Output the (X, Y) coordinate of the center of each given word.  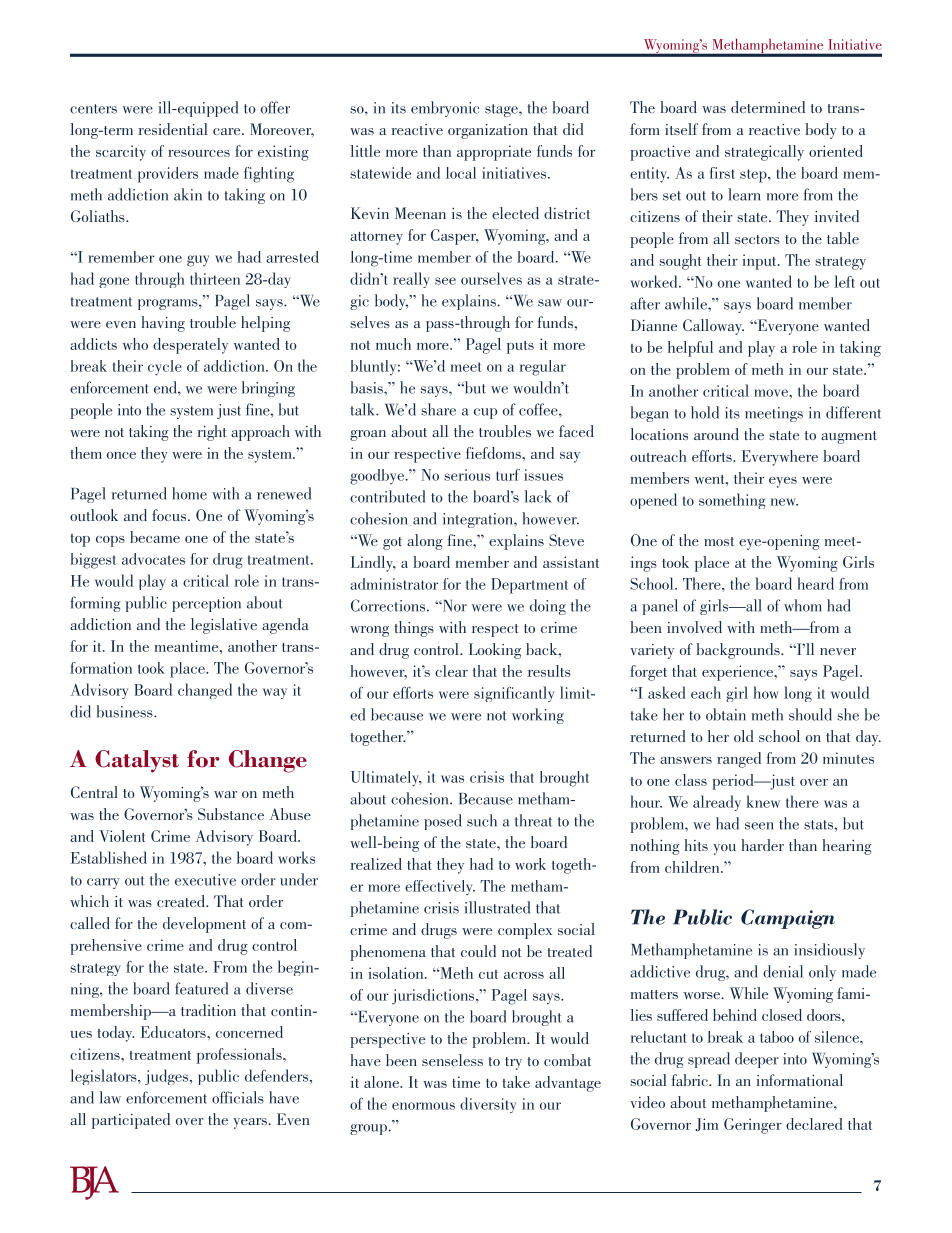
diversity (488, 1105)
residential (173, 129)
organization (488, 131)
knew (763, 801)
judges (168, 1077)
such (482, 820)
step (754, 176)
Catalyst (137, 761)
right (212, 433)
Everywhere (780, 458)
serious (467, 475)
